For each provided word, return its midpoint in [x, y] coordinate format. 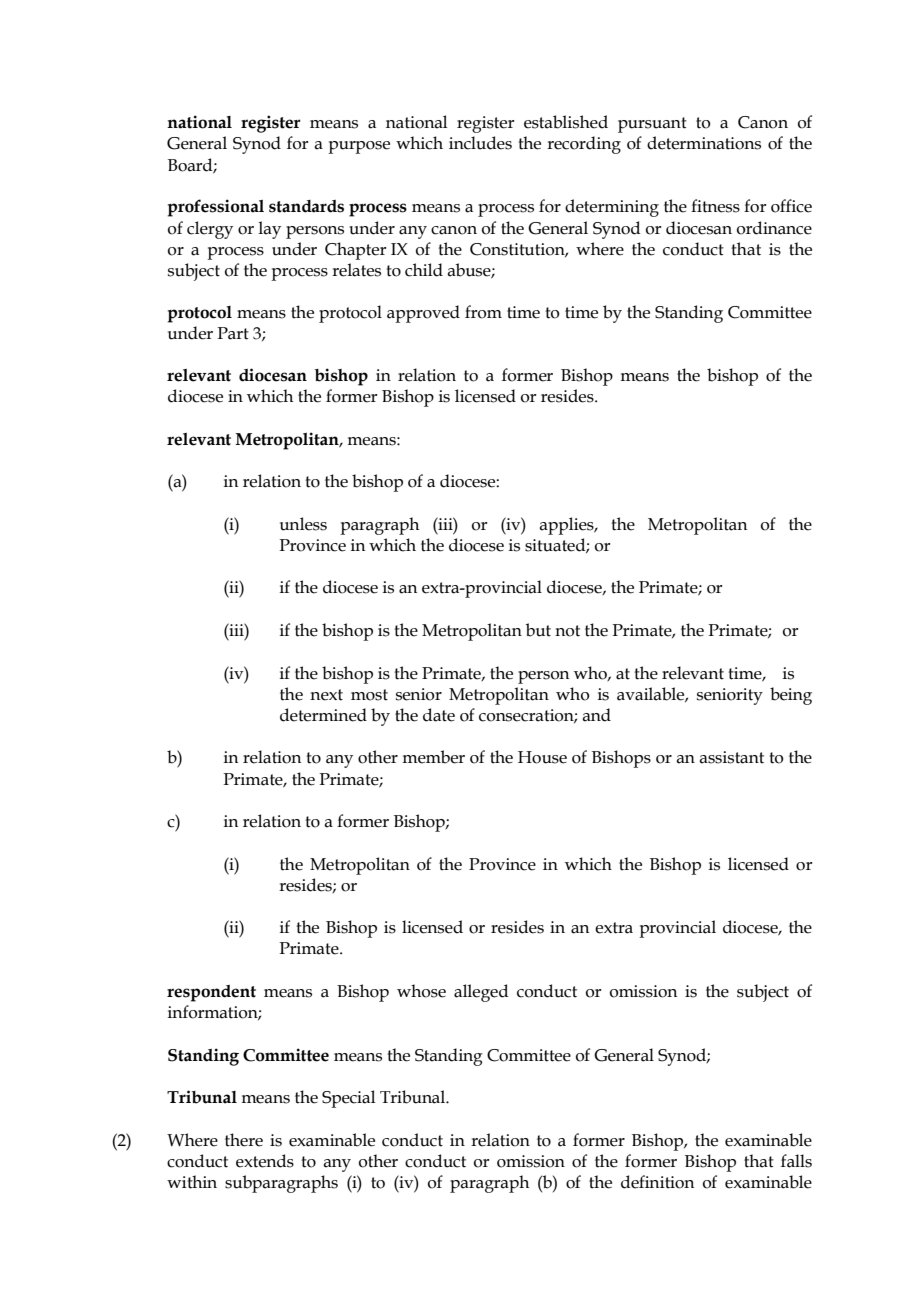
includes [480, 143]
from [483, 312]
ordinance [774, 228]
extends [265, 1161]
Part [233, 333]
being [791, 696]
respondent [211, 993]
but [538, 630]
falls [796, 1161]
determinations [704, 143]
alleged [481, 993]
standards [306, 206]
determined [323, 715]
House [542, 757]
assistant [731, 757]
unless [303, 524]
